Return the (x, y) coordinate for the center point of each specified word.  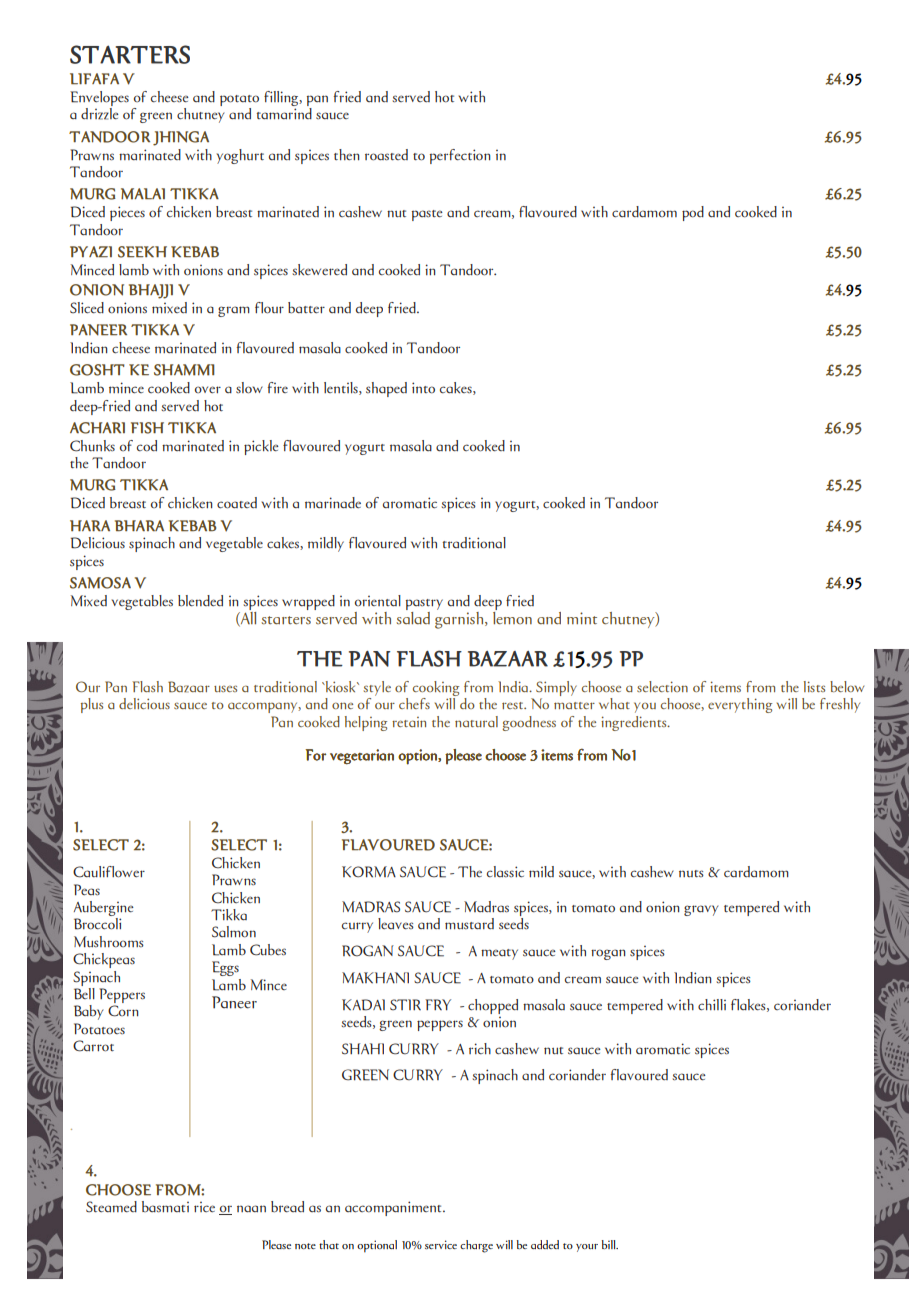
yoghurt (240, 156)
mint (582, 618)
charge (476, 1246)
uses (225, 688)
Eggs (225, 968)
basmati (165, 1207)
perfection (460, 156)
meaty (499, 954)
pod (693, 213)
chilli (712, 1005)
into (423, 388)
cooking (436, 690)
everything (740, 705)
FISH (147, 428)
